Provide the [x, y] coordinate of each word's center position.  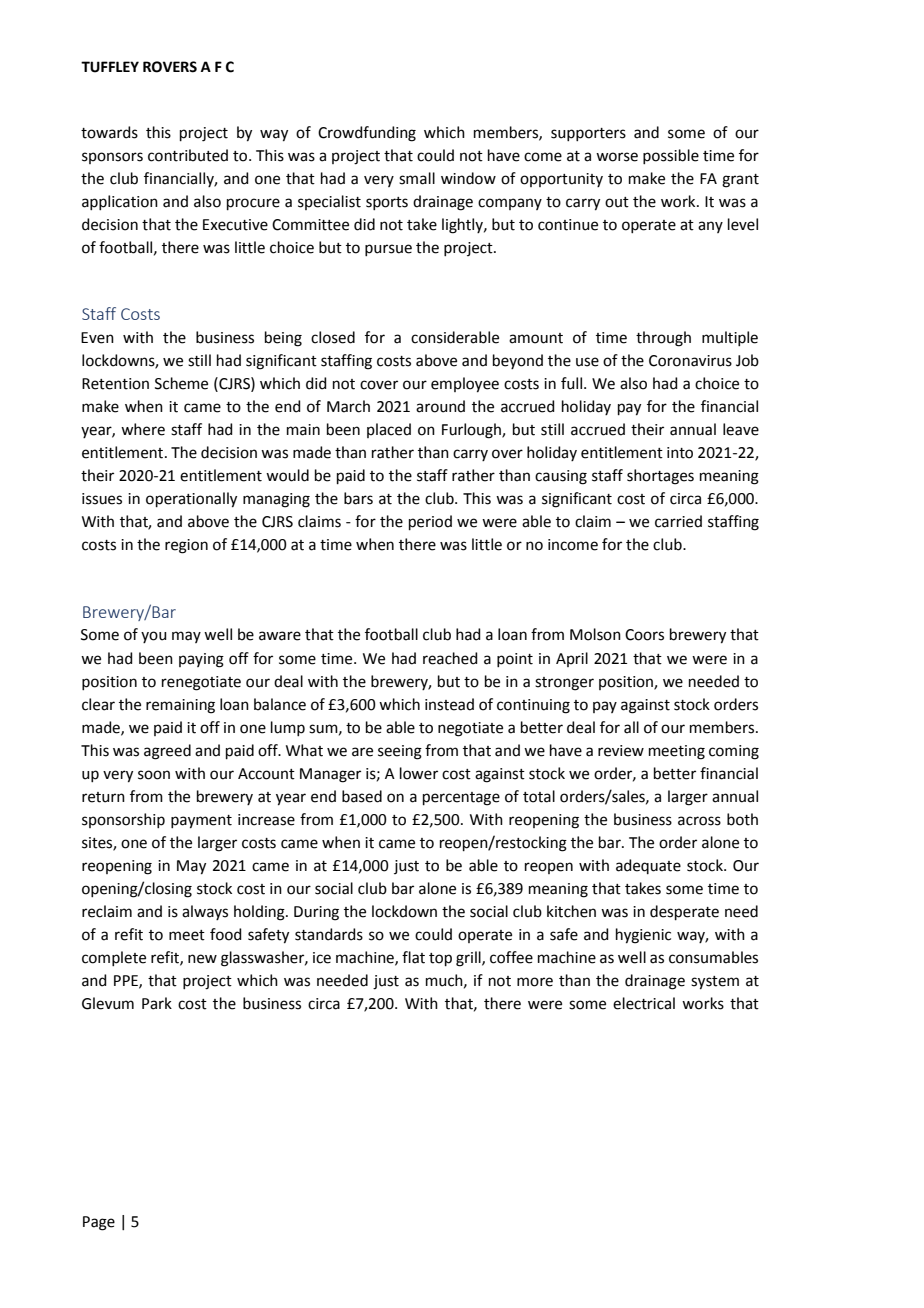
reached [450, 658]
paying [201, 660]
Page [99, 1223]
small [417, 178]
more [535, 982]
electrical [644, 1003]
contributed [188, 155]
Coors [644, 635]
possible [671, 156]
